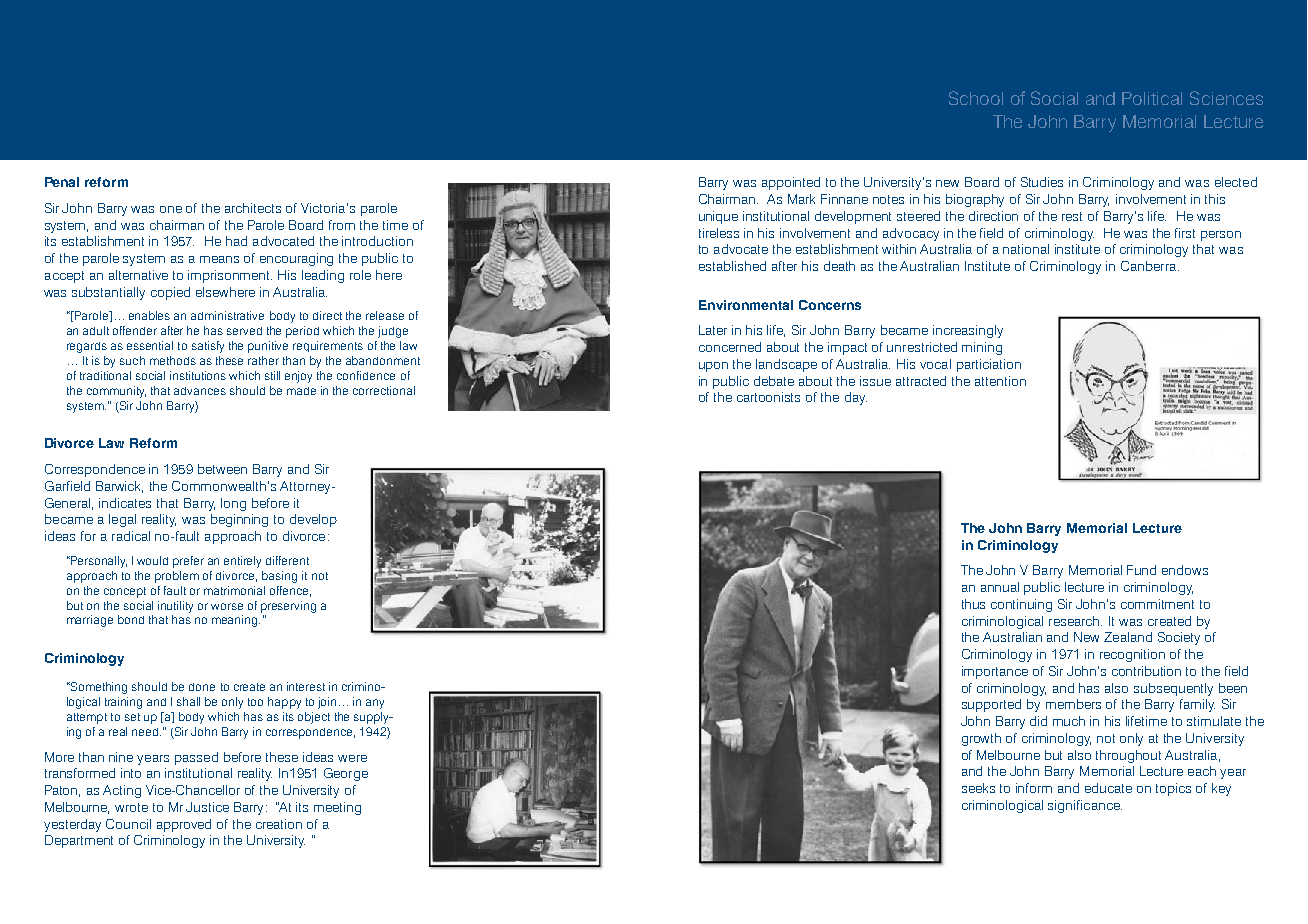 The height and width of the document is (924, 1308). What do you see at coordinates (1000, 381) in the document?
I see `attention` at bounding box center [1000, 381].
